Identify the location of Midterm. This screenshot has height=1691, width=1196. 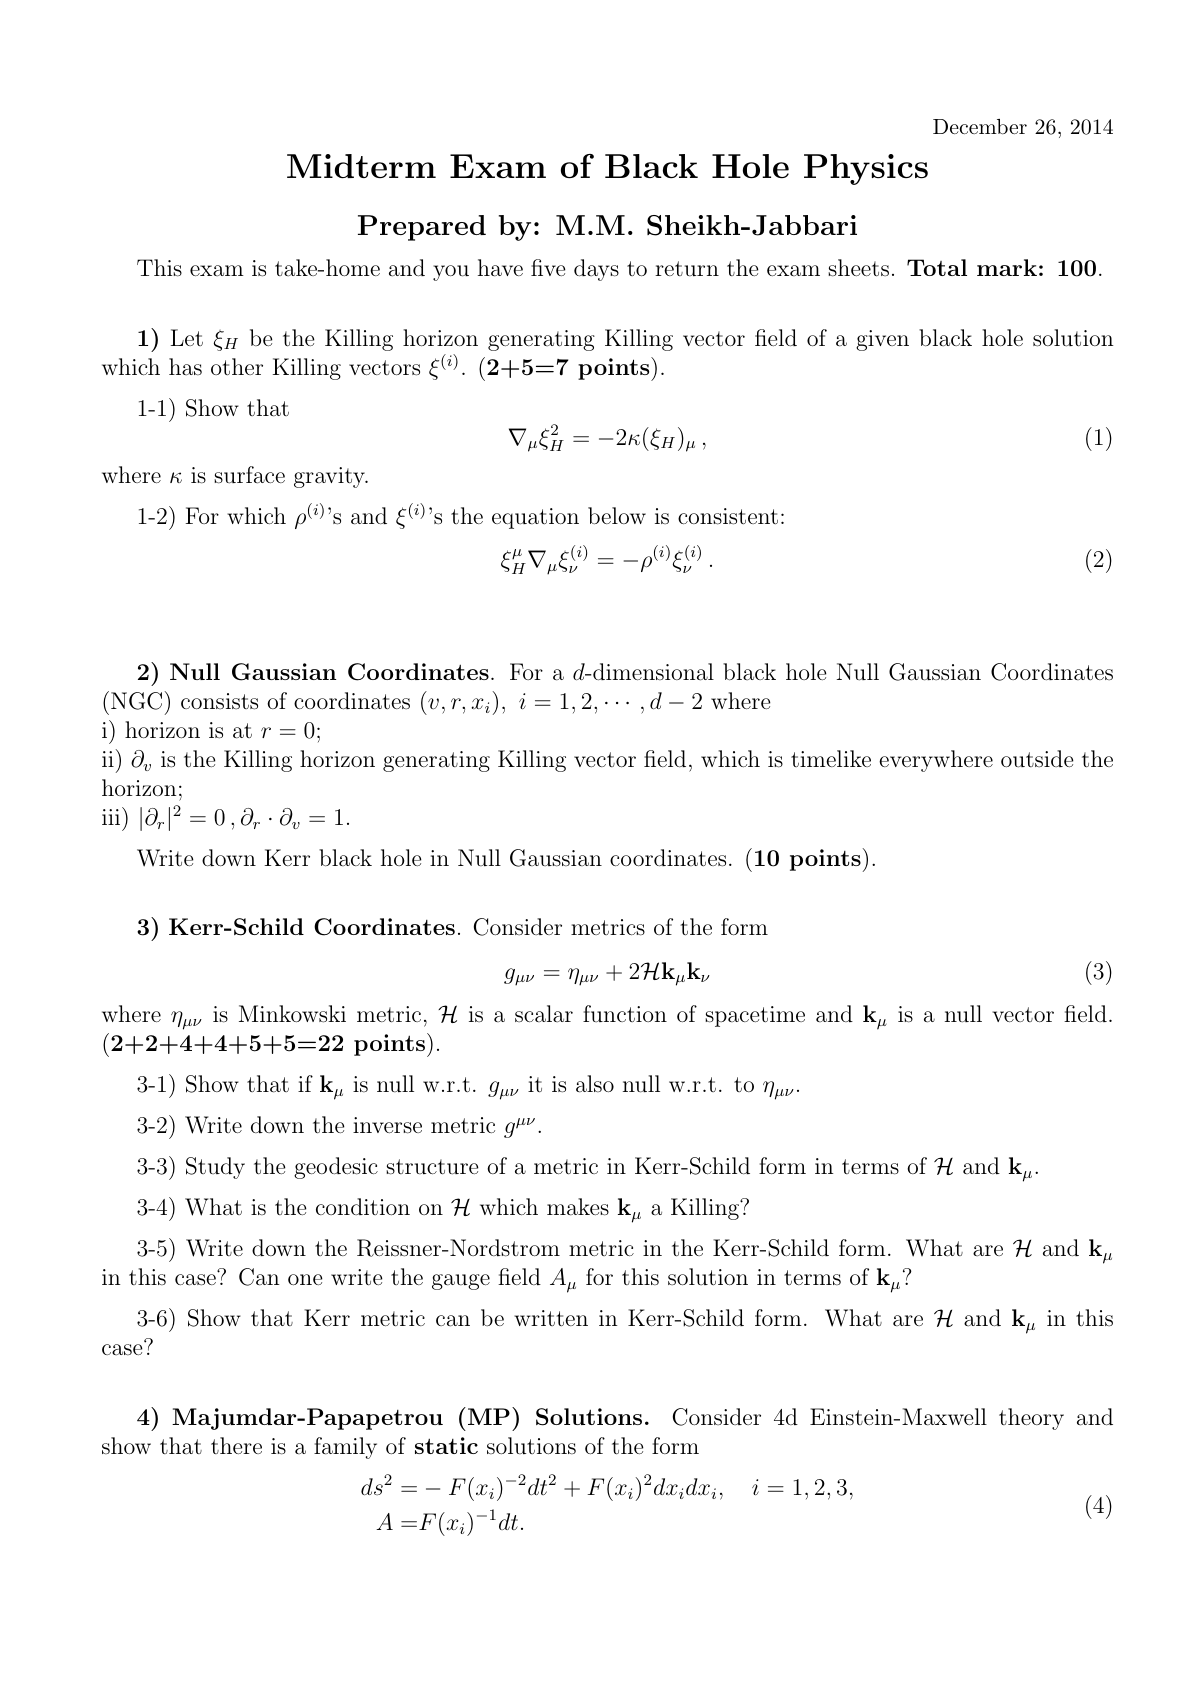
(361, 166).
